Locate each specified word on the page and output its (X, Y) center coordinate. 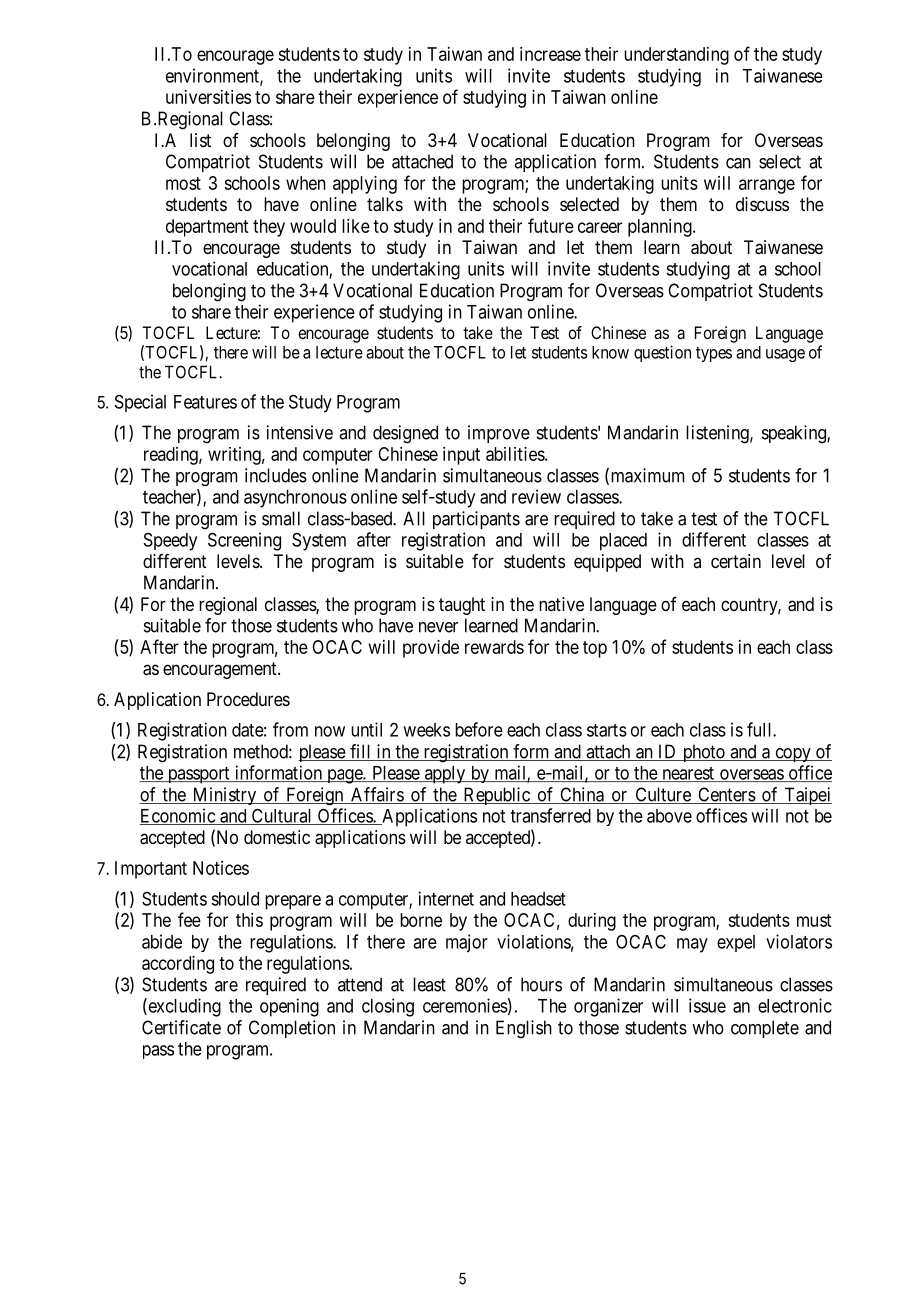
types (714, 354)
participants (476, 520)
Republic (496, 796)
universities (208, 97)
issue (707, 1005)
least (429, 984)
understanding (676, 56)
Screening (244, 541)
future (551, 225)
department (207, 228)
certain (736, 561)
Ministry (224, 796)
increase (550, 54)
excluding (183, 1007)
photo (703, 753)
